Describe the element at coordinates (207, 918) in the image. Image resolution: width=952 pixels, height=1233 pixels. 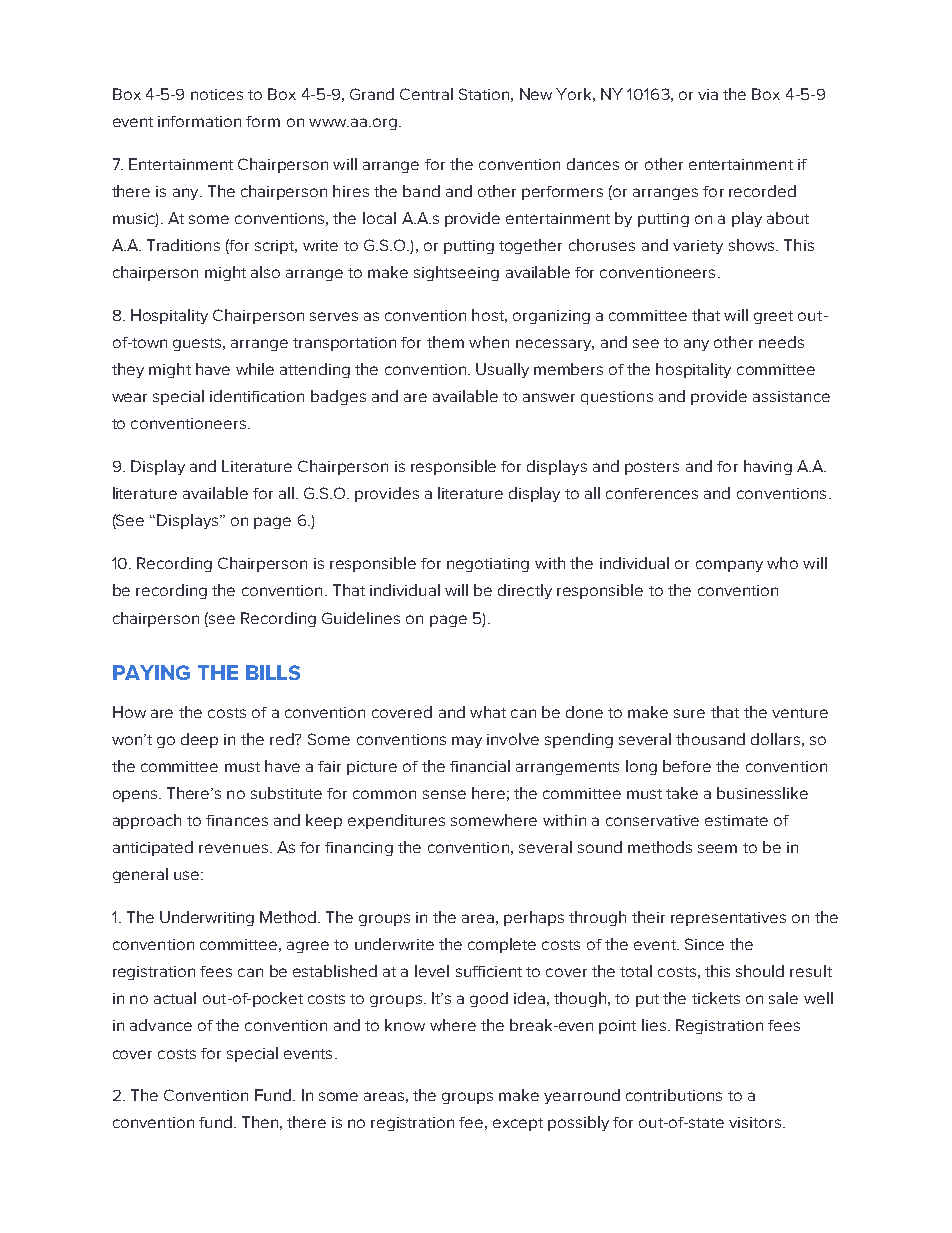
I see `Underwriting` at that location.
